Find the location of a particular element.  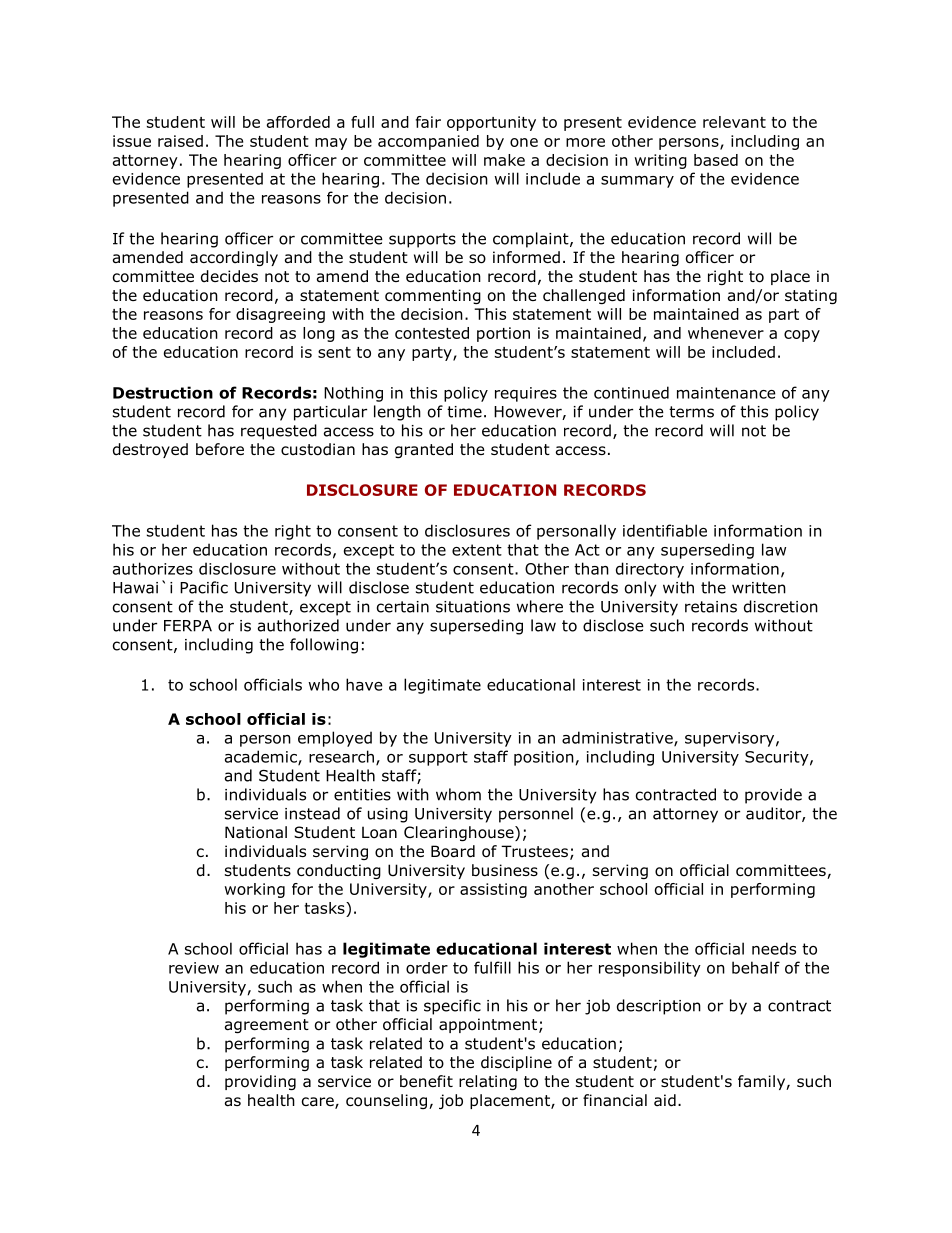

retains is located at coordinates (711, 607).
